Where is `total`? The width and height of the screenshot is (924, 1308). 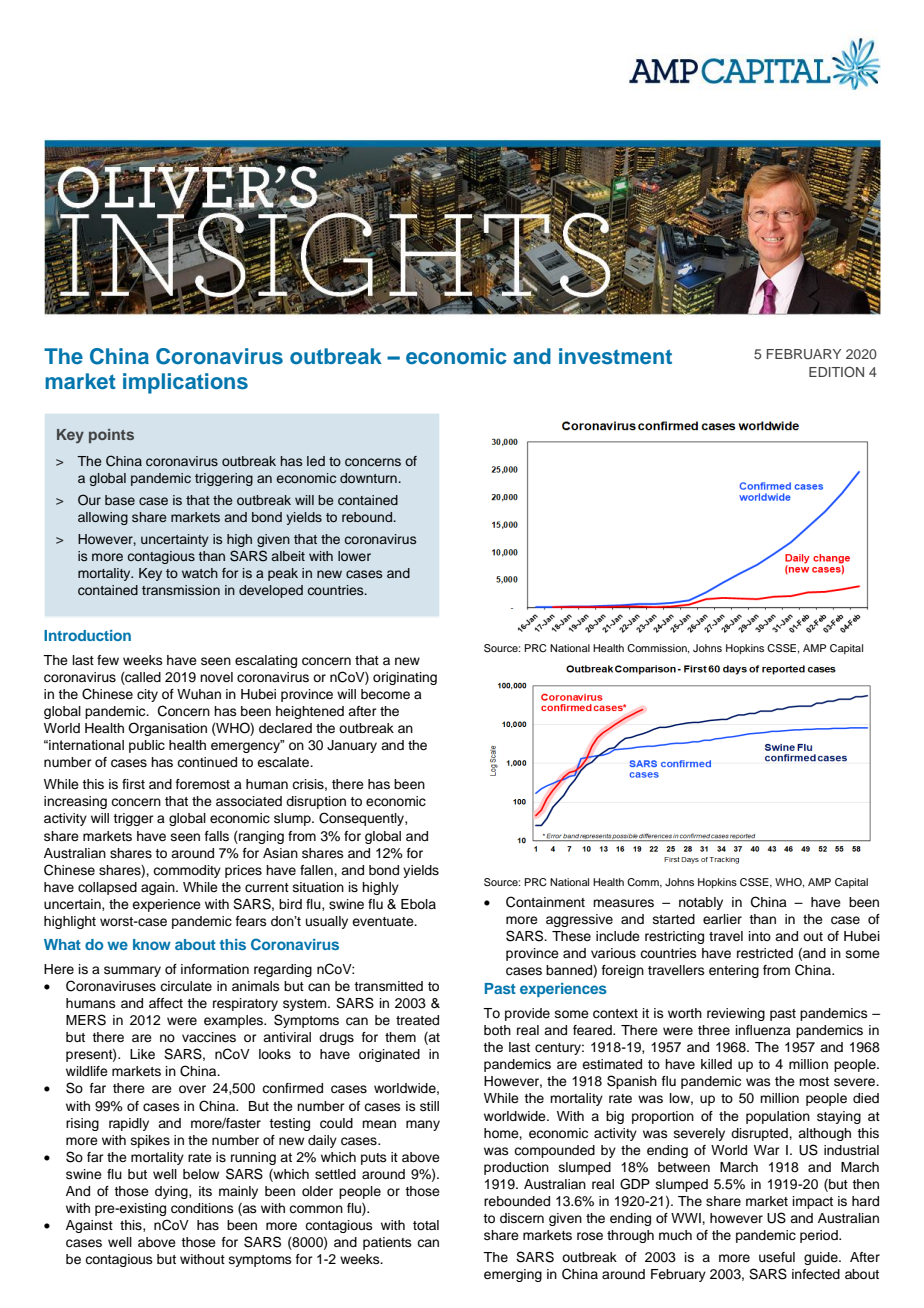 total is located at coordinates (426, 1225).
